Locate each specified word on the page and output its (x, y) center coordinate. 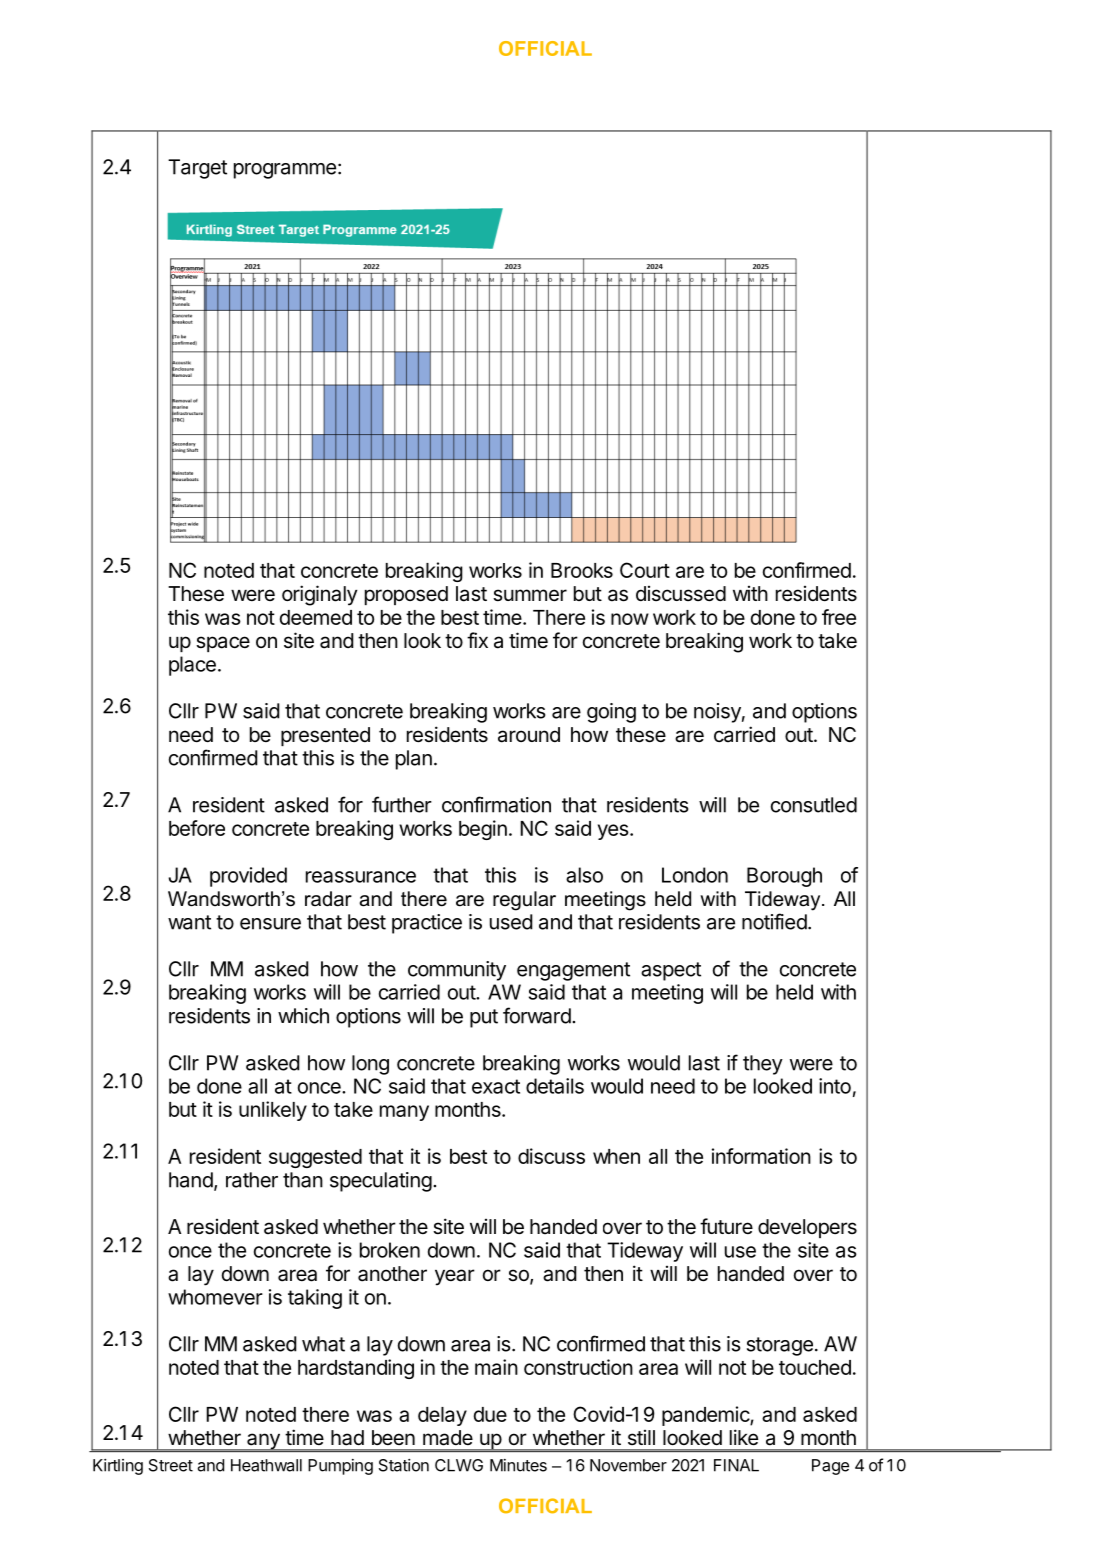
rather (252, 1180)
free (839, 617)
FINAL (736, 1465)
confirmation (496, 804)
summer (530, 595)
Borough (784, 877)
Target (197, 169)
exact (496, 1086)
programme (285, 171)
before (197, 828)
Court (645, 570)
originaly (320, 595)
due (490, 1414)
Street (171, 1465)
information (761, 1156)
